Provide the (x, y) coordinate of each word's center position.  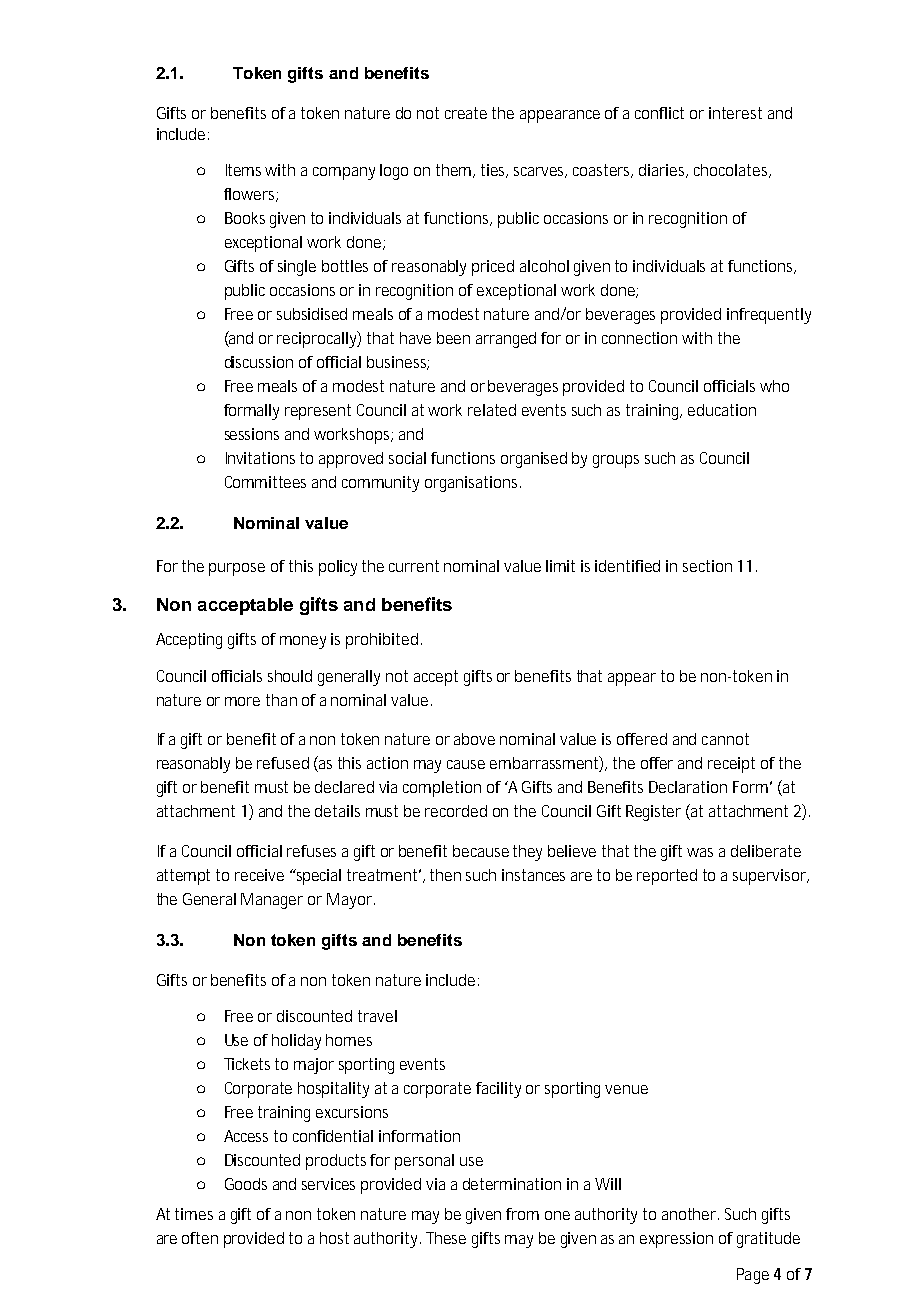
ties (494, 171)
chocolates (732, 171)
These (446, 1238)
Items (246, 170)
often (200, 1238)
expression (676, 1240)
